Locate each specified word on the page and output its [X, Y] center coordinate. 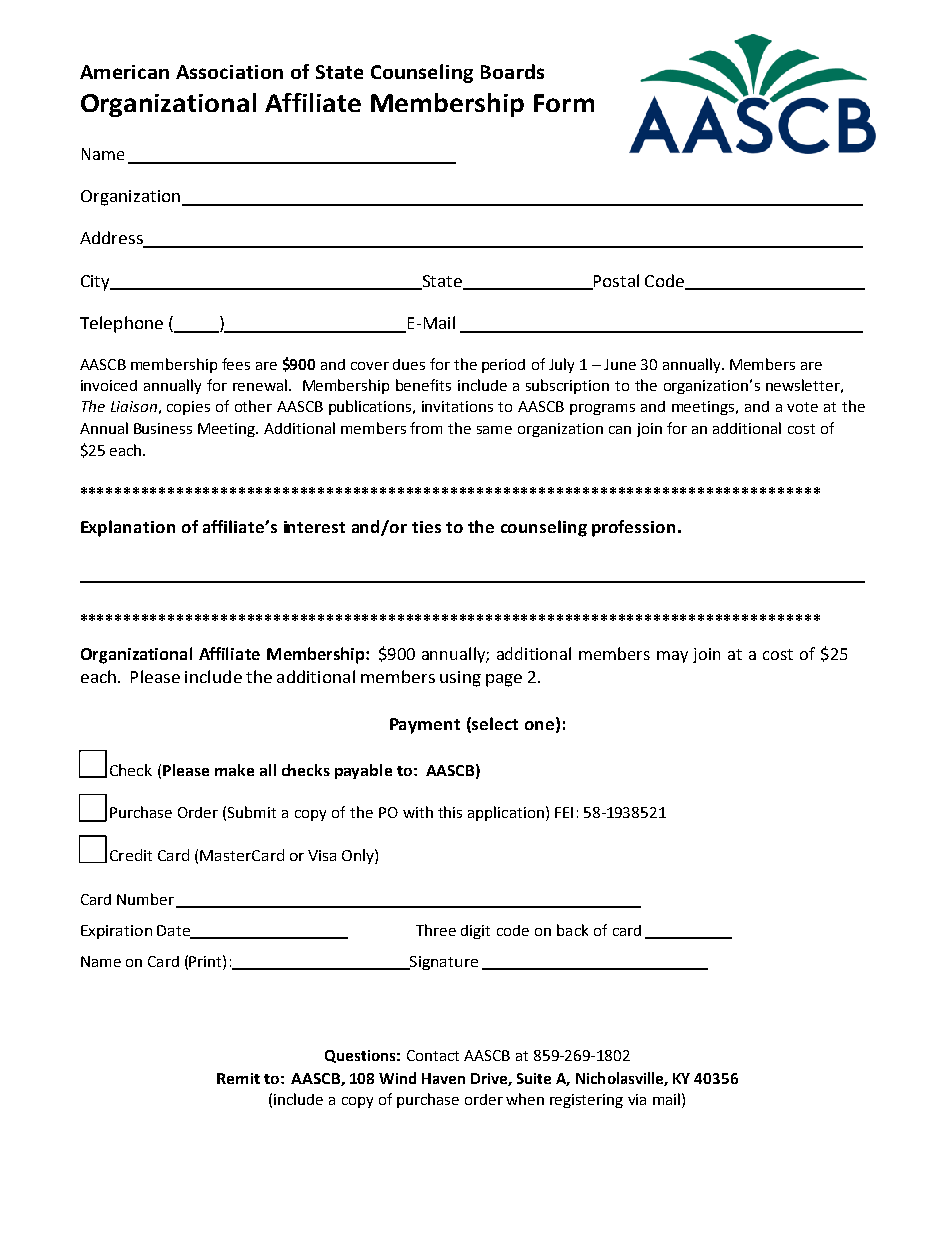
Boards [512, 71]
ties [426, 527]
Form [564, 103]
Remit [238, 1078]
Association [229, 72]
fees [236, 364]
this [450, 812]
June [620, 364]
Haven [443, 1078]
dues [409, 364]
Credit [131, 855]
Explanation [128, 528]
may [672, 657]
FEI [564, 812]
